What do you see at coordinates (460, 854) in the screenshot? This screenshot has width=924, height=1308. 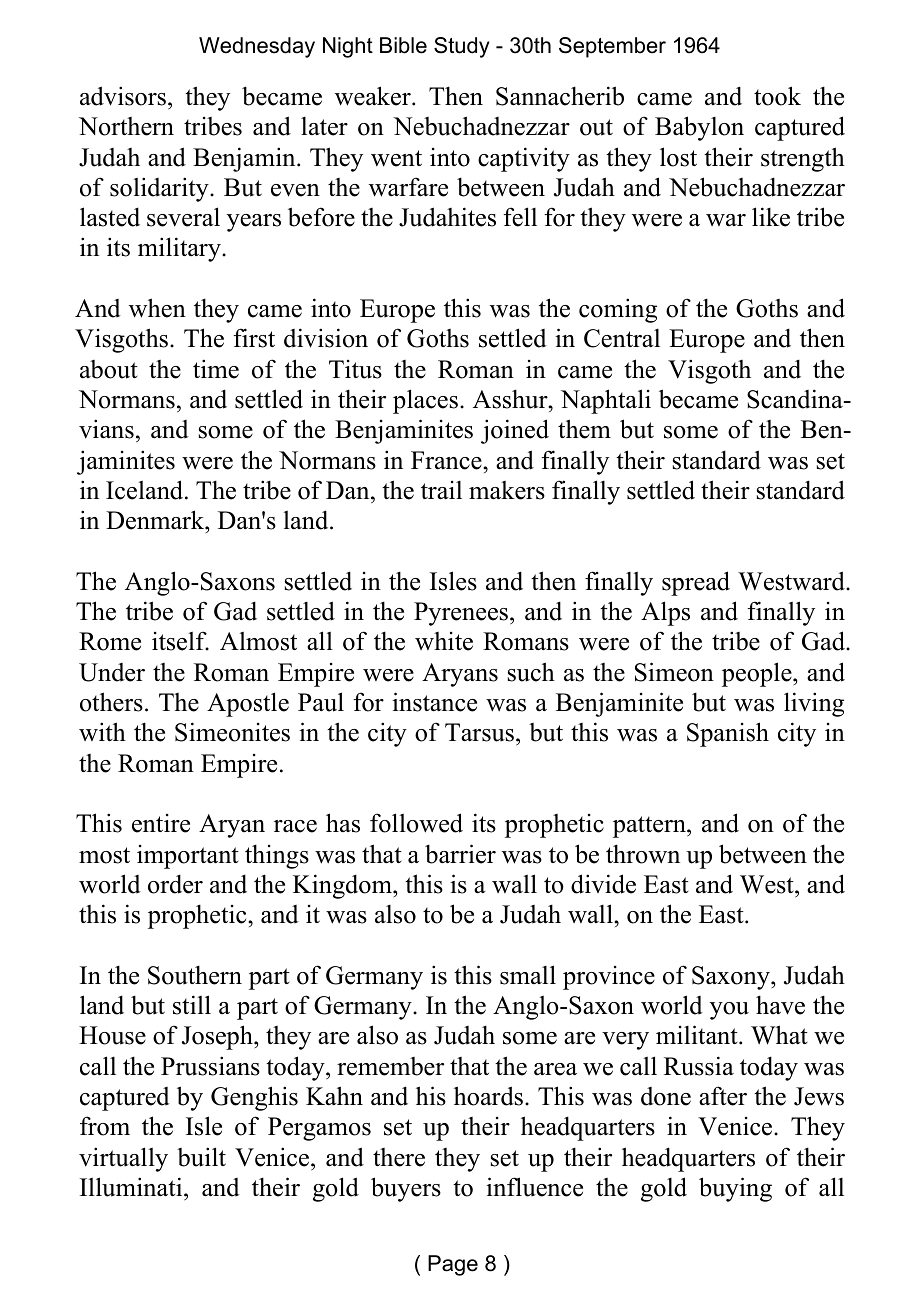 I see `barrier` at bounding box center [460, 854].
